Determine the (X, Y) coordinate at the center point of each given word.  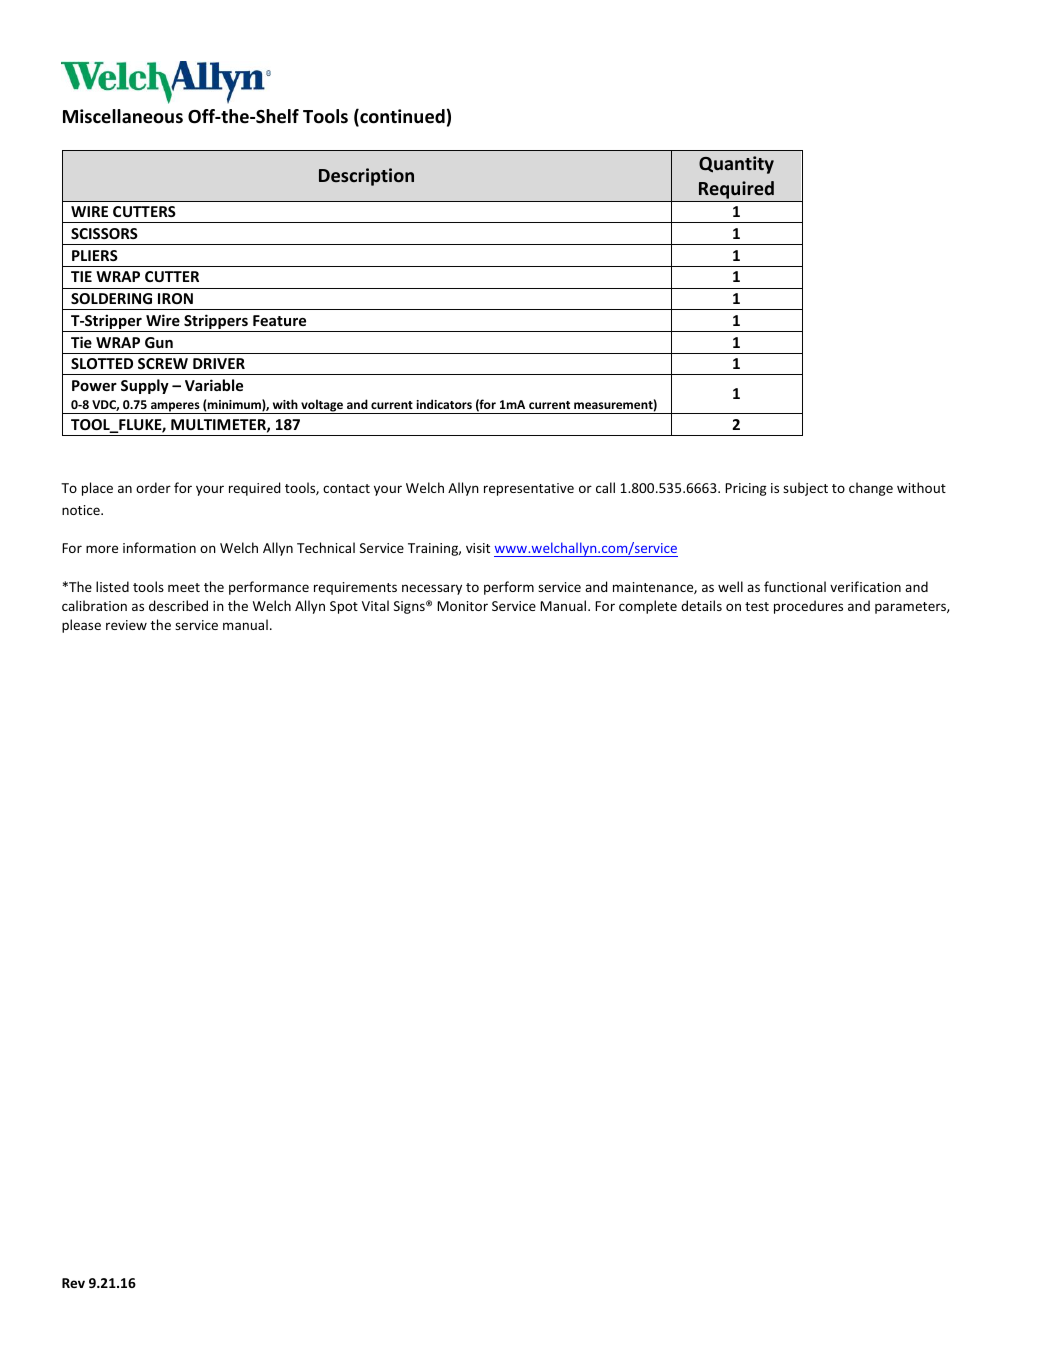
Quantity (736, 165)
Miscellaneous (123, 116)
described (178, 605)
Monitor (462, 606)
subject (805, 489)
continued (401, 117)
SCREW (163, 363)
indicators (444, 404)
